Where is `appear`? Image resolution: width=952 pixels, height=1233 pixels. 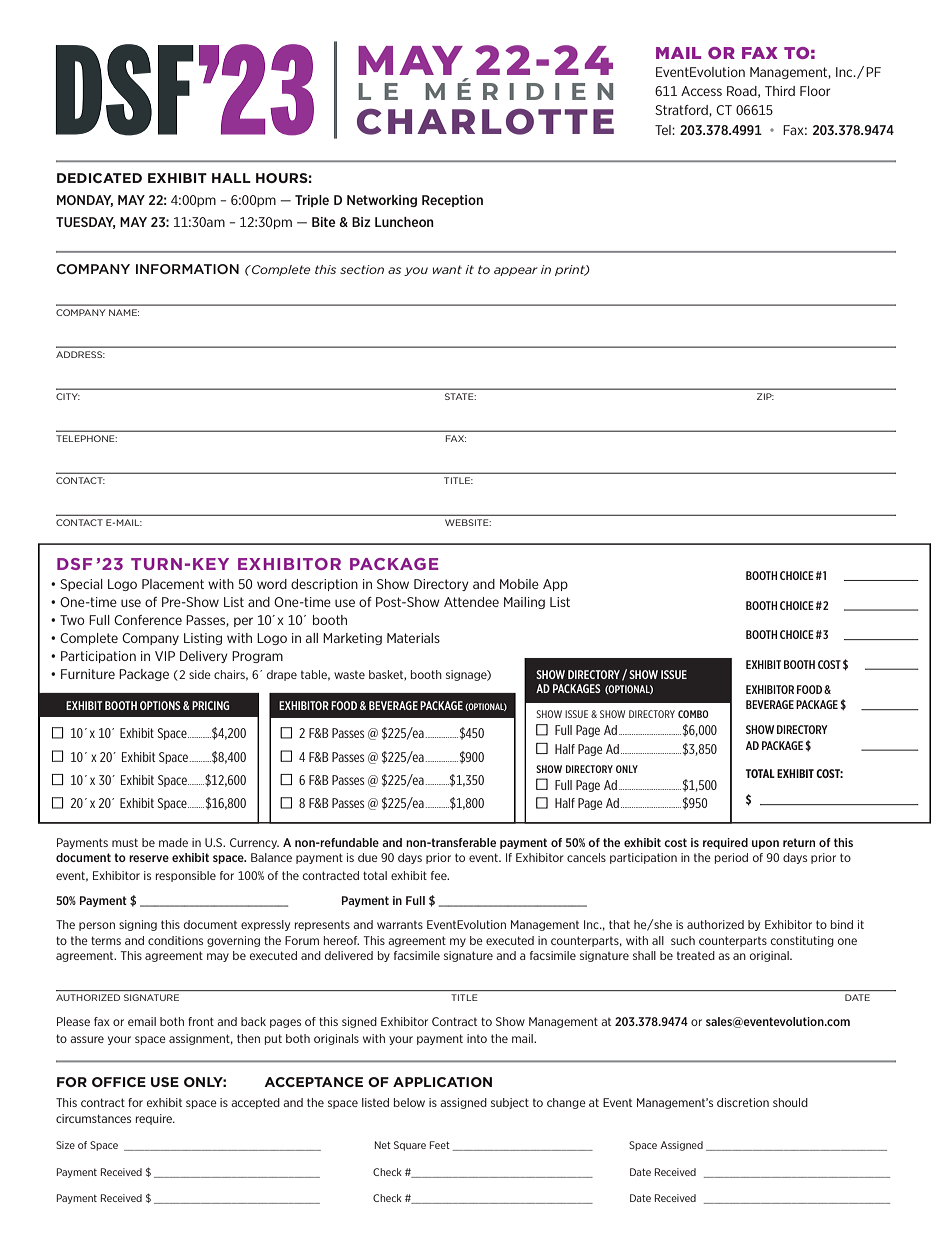 appear is located at coordinates (516, 271).
